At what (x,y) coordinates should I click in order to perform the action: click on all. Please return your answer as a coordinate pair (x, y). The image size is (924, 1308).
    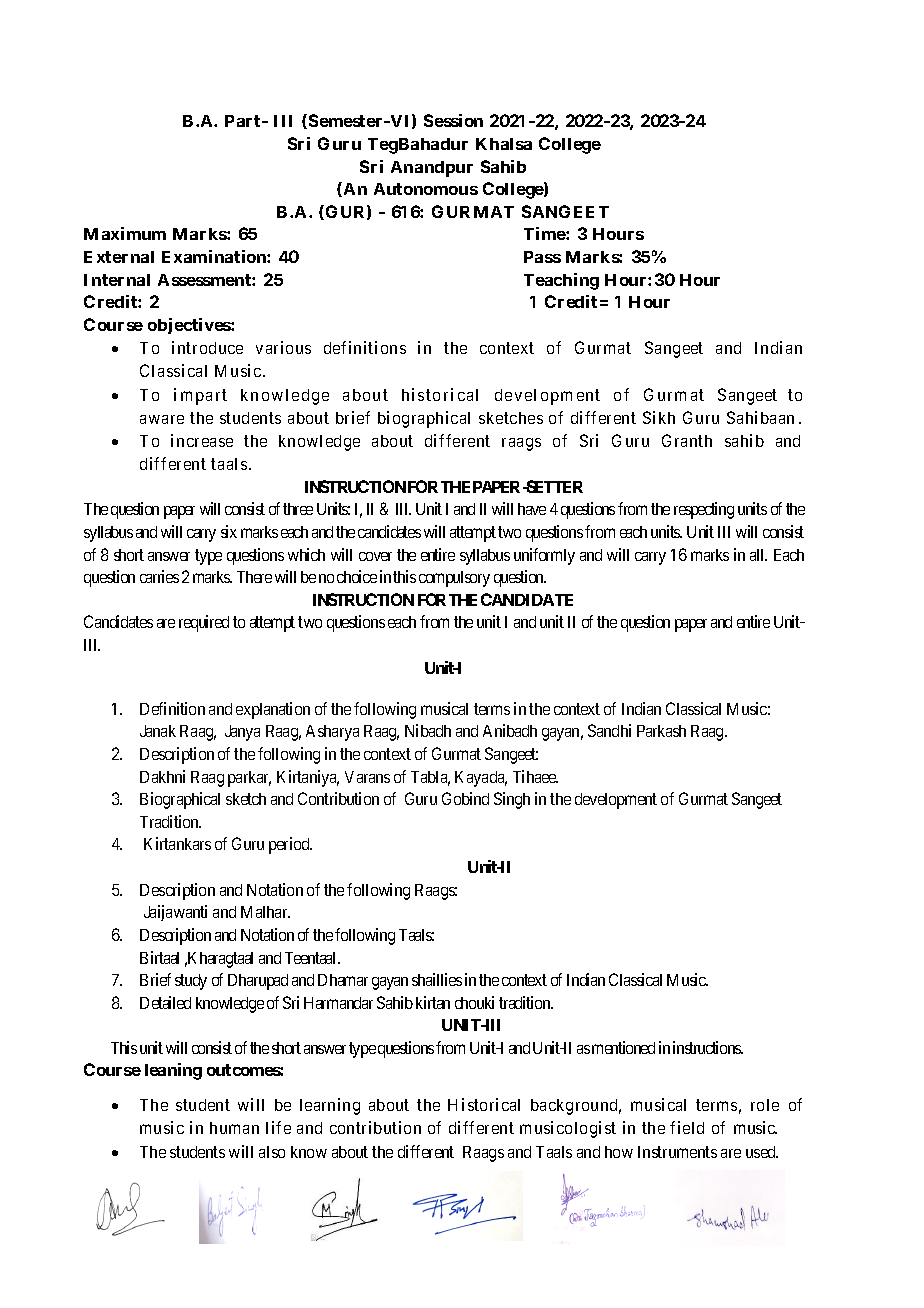
    Looking at the image, I should click on (758, 555).
